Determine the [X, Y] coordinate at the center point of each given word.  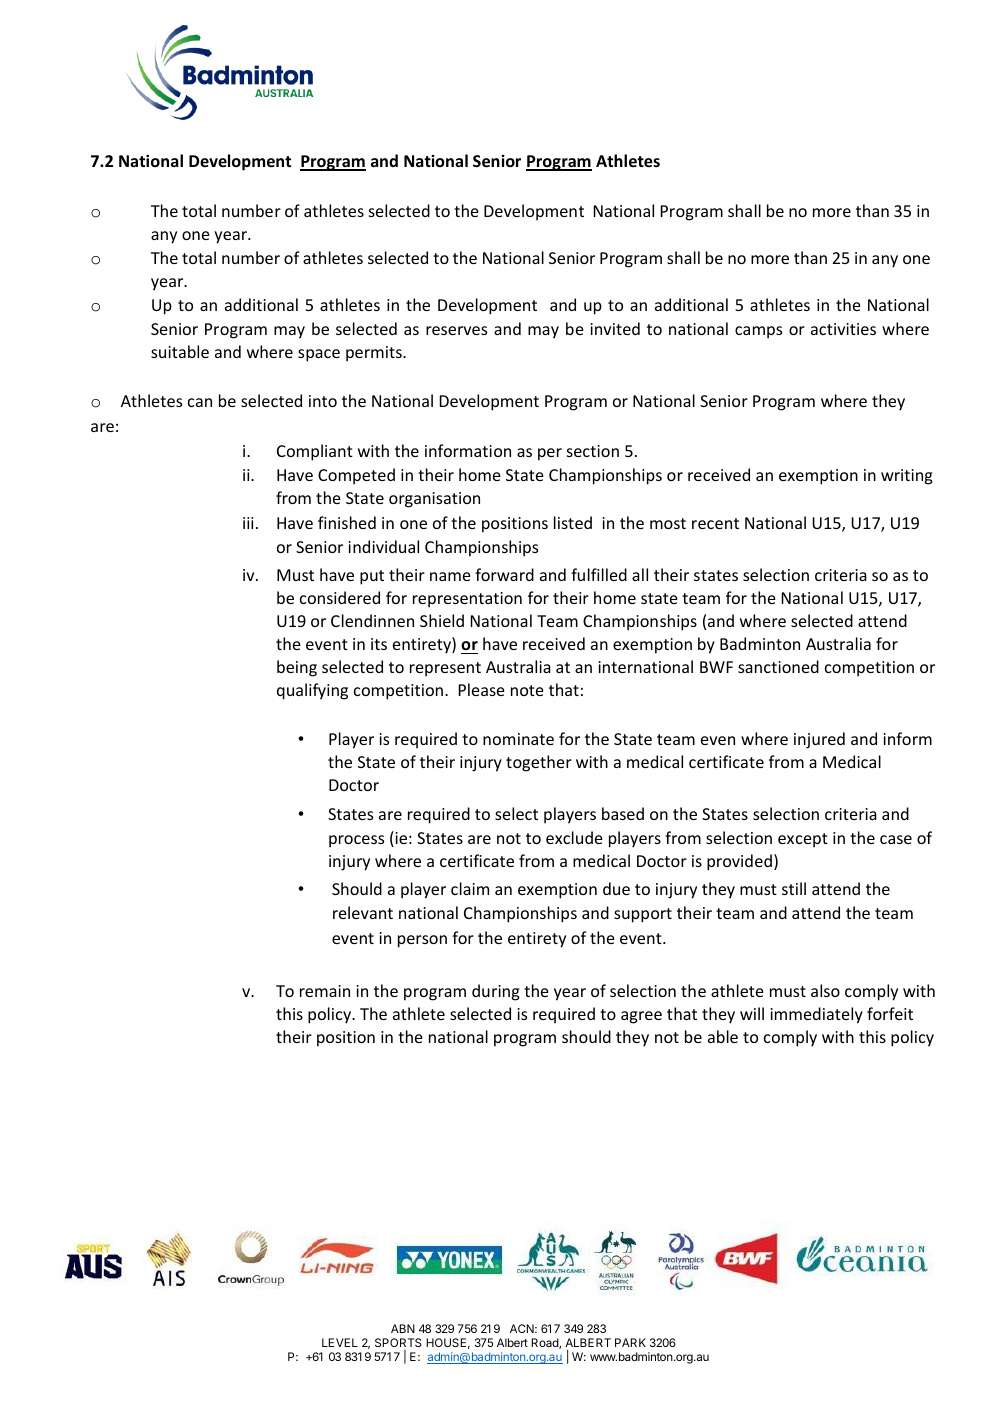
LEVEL [340, 1342]
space [319, 355]
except [803, 840]
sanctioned [778, 666]
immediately [817, 1015]
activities [843, 329]
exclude [574, 837]
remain [325, 991]
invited [615, 328]
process [356, 841]
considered [340, 597]
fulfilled [599, 574]
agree [641, 1017]
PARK [630, 1342]
